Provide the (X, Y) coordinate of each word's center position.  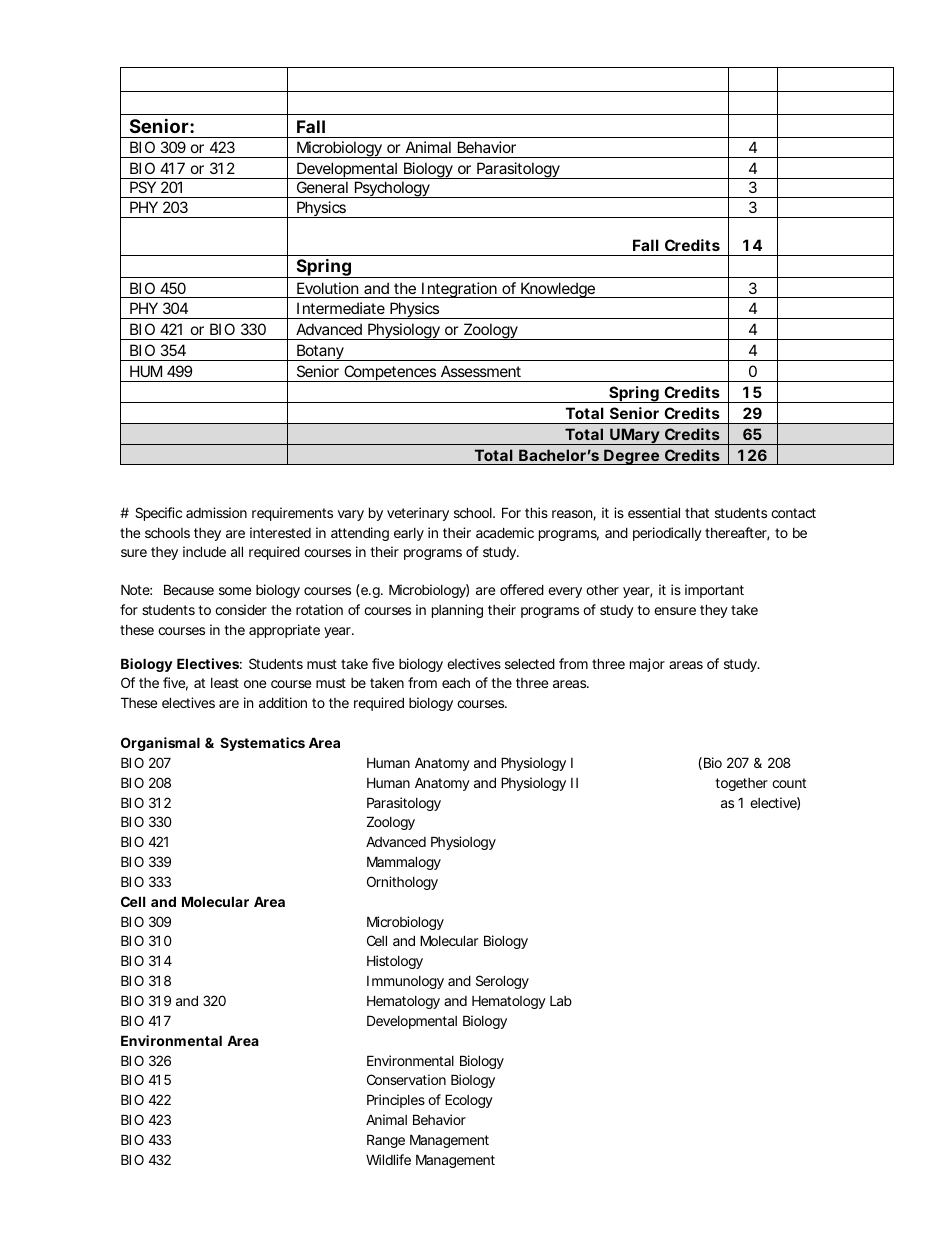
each (456, 682)
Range (386, 1141)
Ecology (469, 1101)
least (225, 683)
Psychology (391, 189)
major (647, 665)
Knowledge (557, 290)
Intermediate (341, 308)
